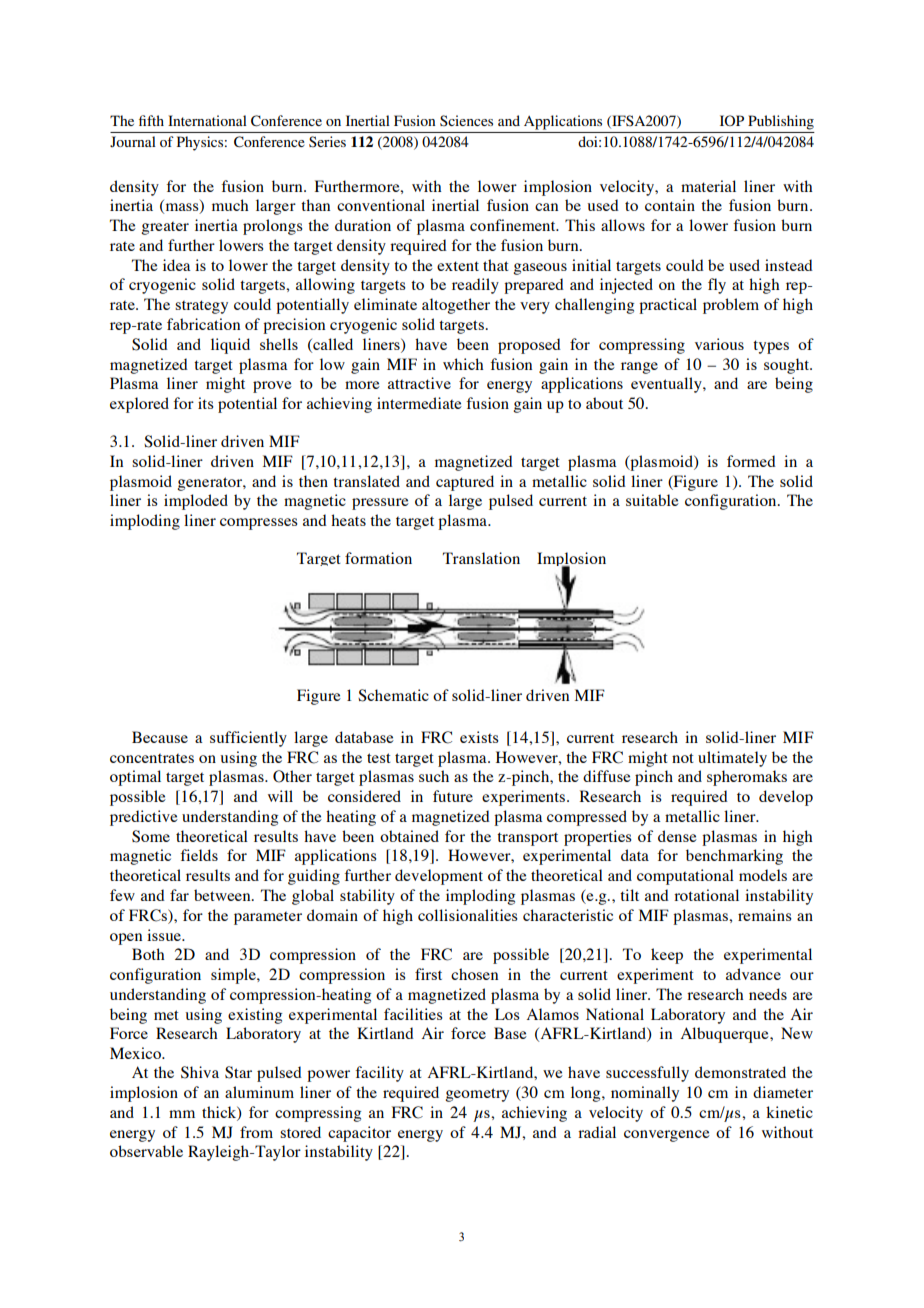 The height and width of the screenshot is (1308, 924). I want to click on imploded, so click(196, 502).
